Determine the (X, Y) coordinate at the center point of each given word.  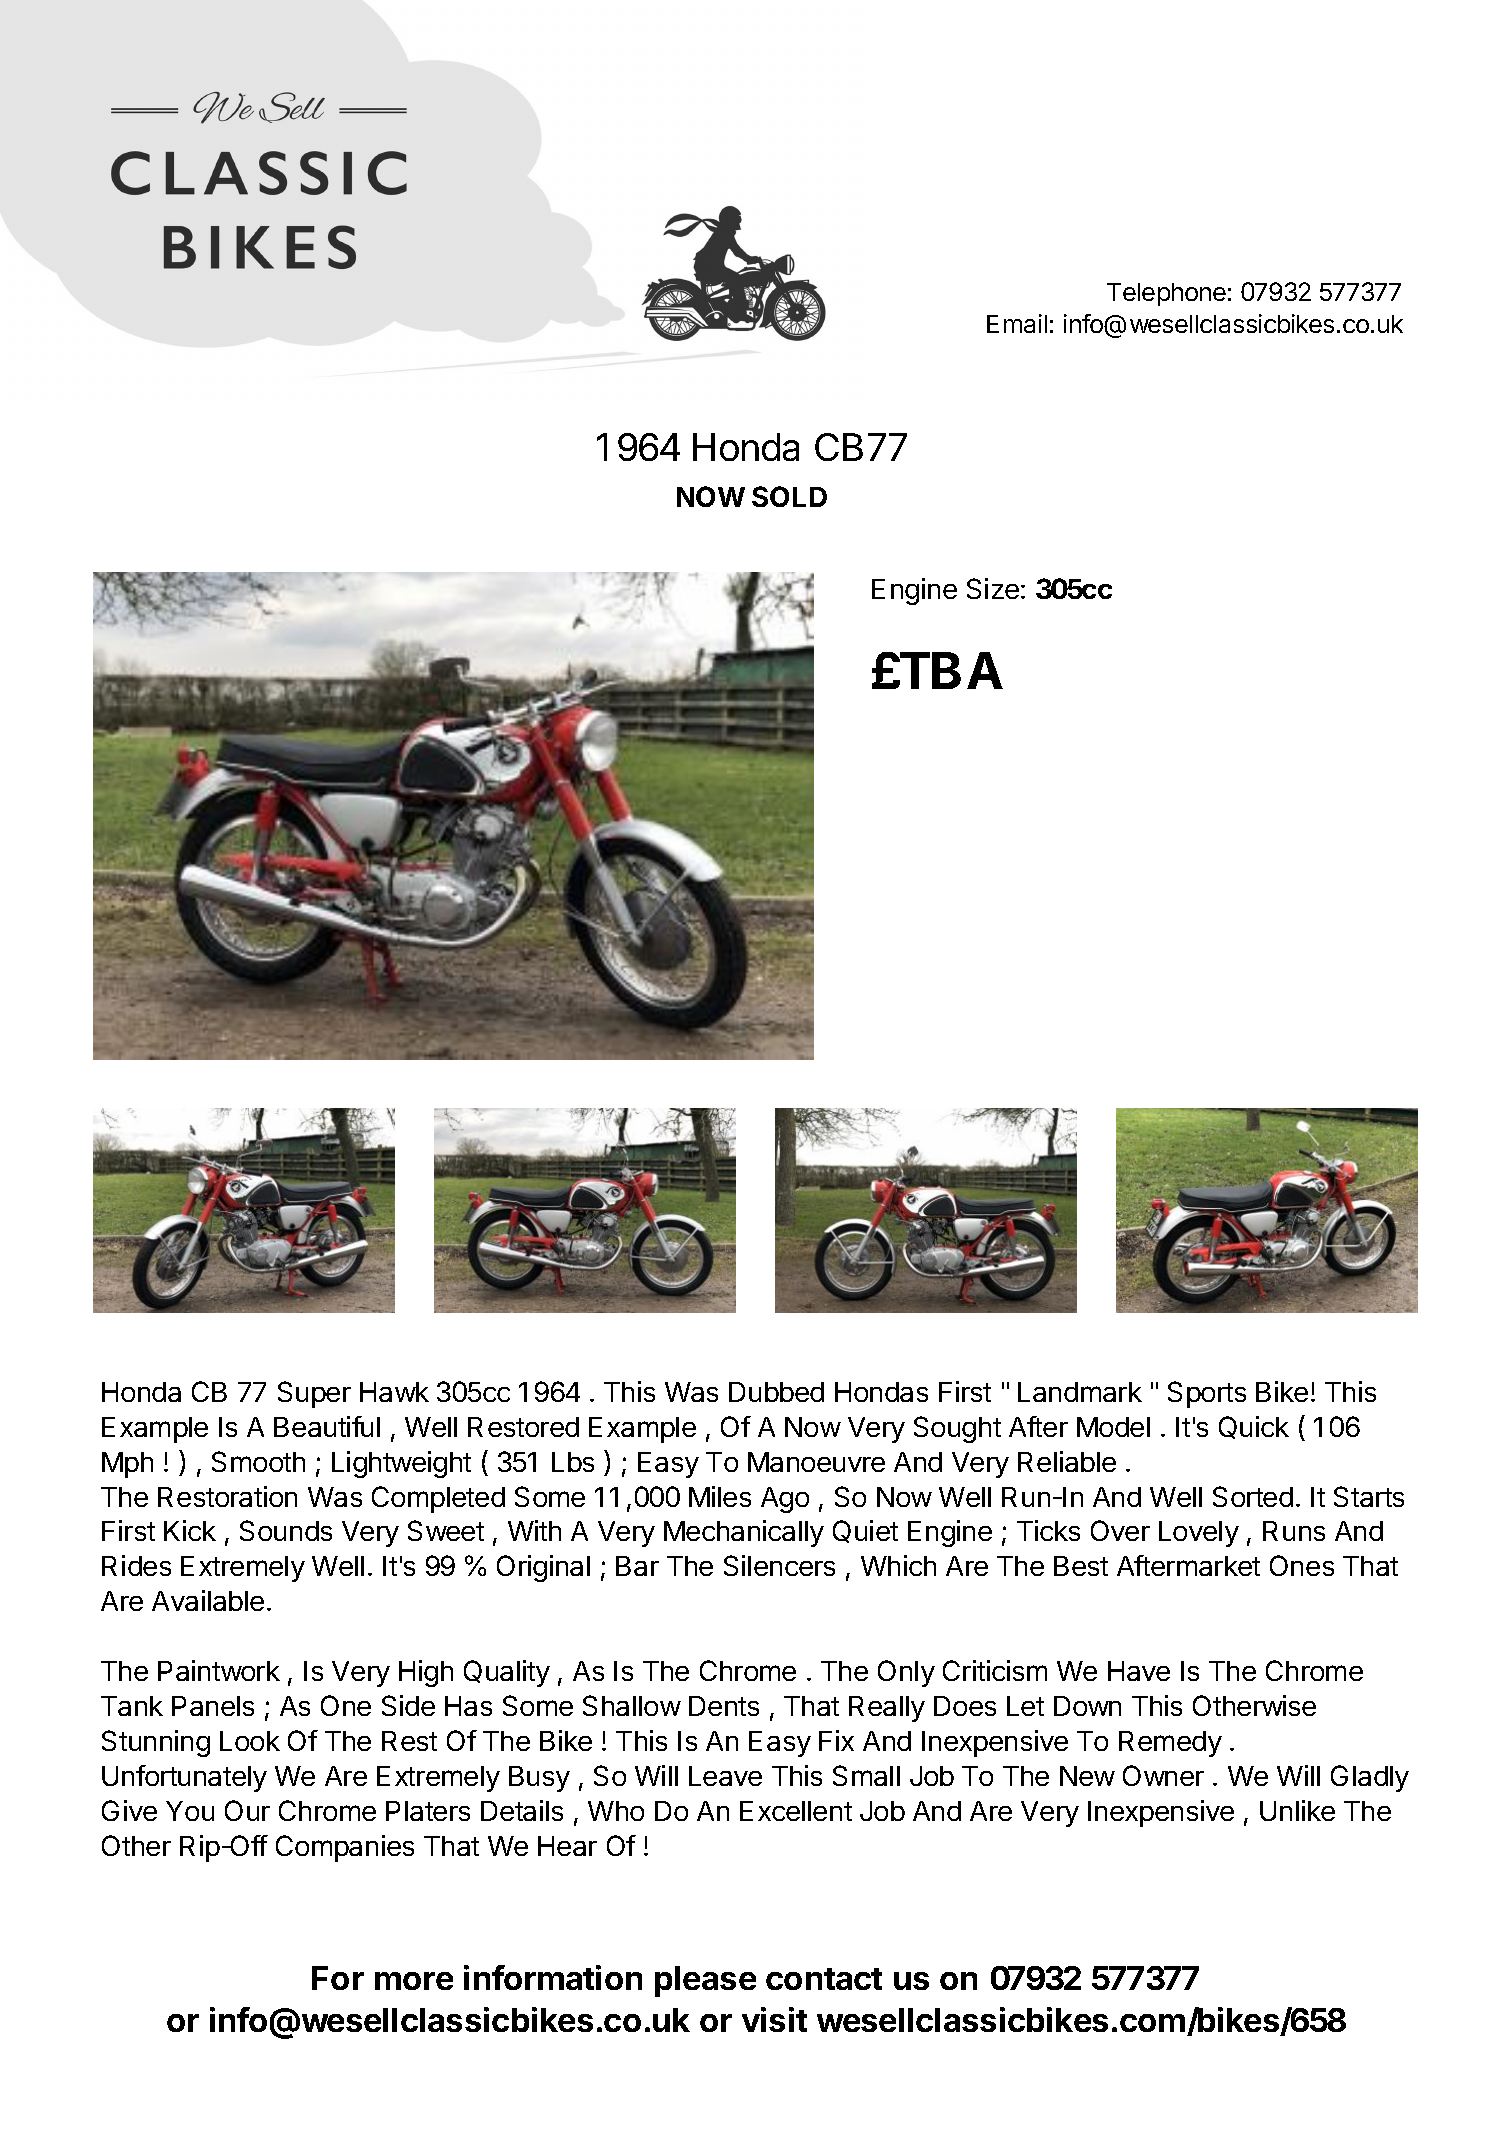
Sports (1207, 1394)
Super (314, 1394)
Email (1017, 323)
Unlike (1297, 1810)
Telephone (1166, 294)
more (414, 1981)
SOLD (789, 496)
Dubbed (776, 1392)
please (705, 1981)
